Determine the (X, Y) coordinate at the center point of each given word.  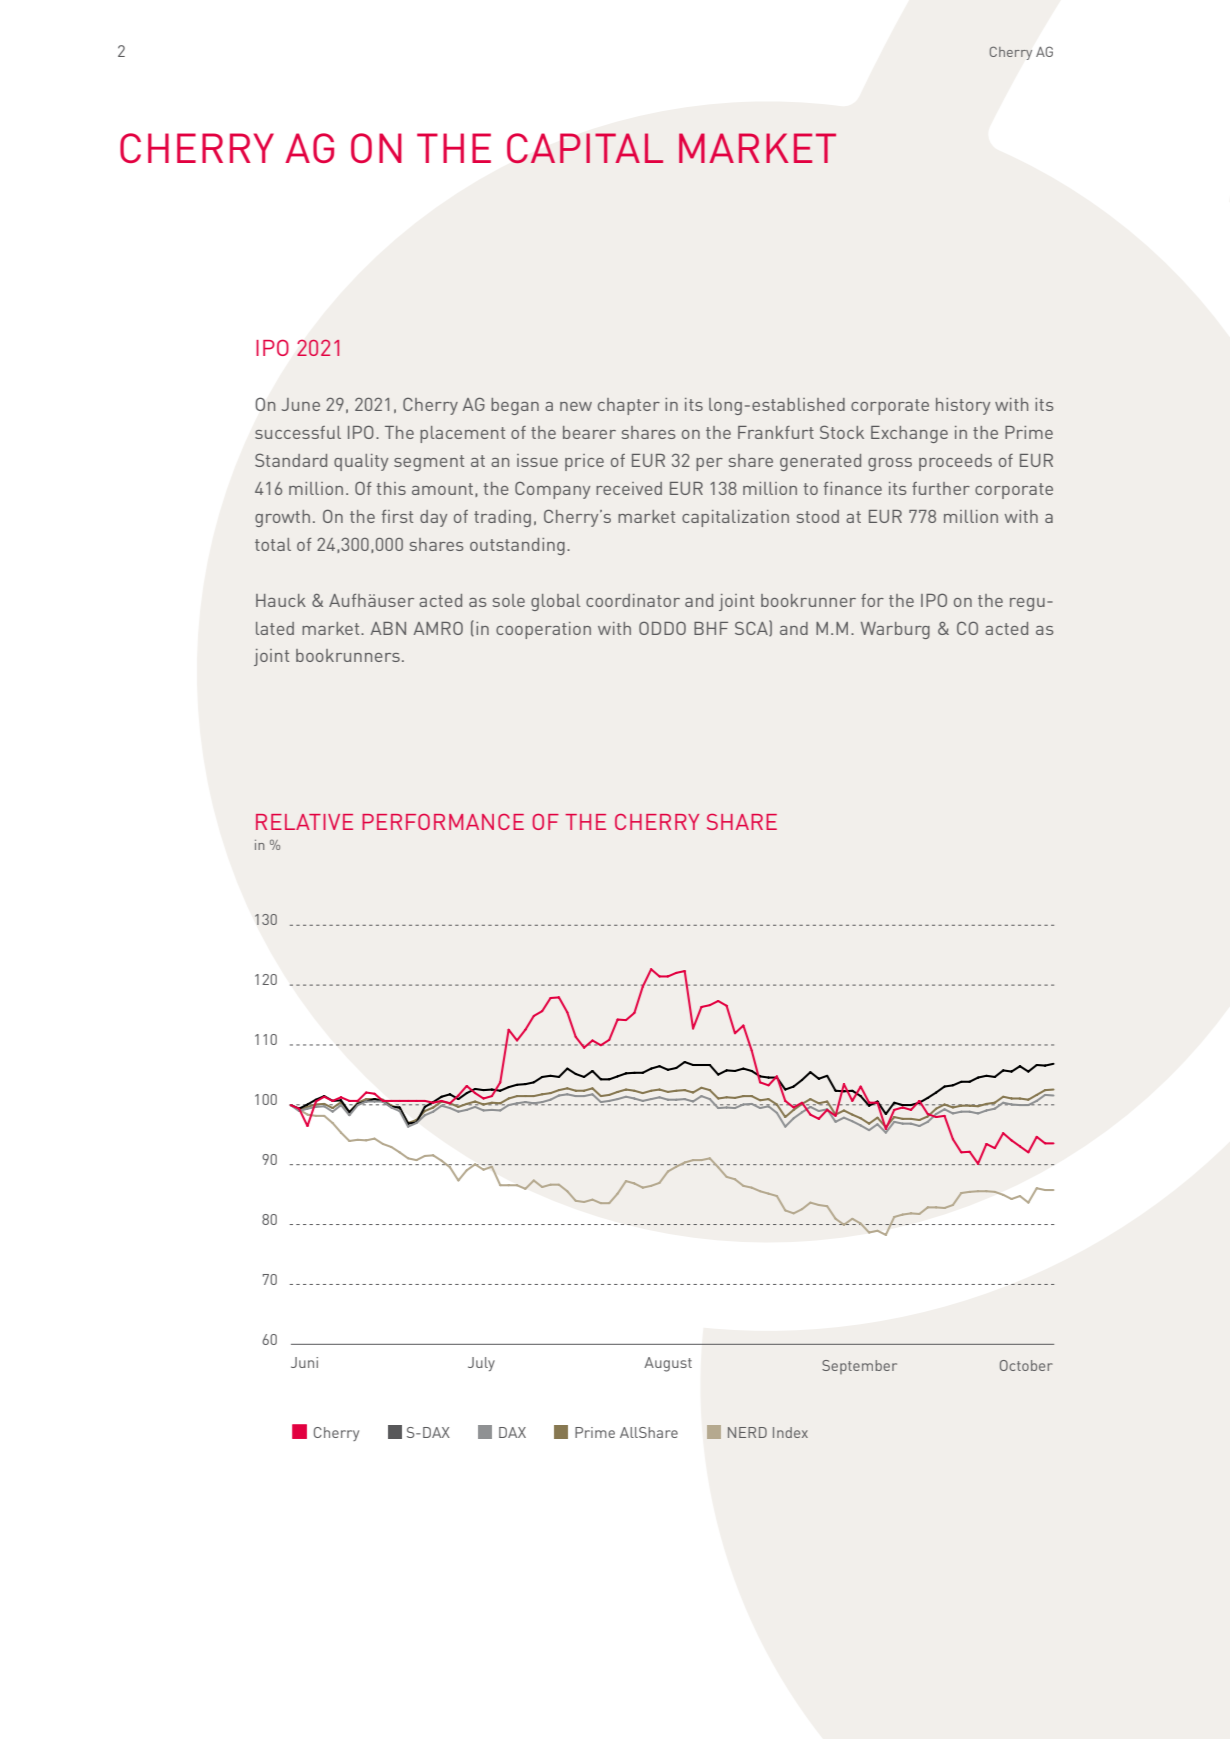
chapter (629, 406)
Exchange (909, 434)
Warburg (895, 630)
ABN (388, 628)
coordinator (633, 600)
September (859, 1367)
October (1026, 1365)
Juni (304, 1362)
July (481, 1364)
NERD (747, 1432)
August (668, 1364)
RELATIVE (304, 822)
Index (790, 1432)
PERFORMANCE (443, 822)
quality (361, 462)
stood (818, 516)
